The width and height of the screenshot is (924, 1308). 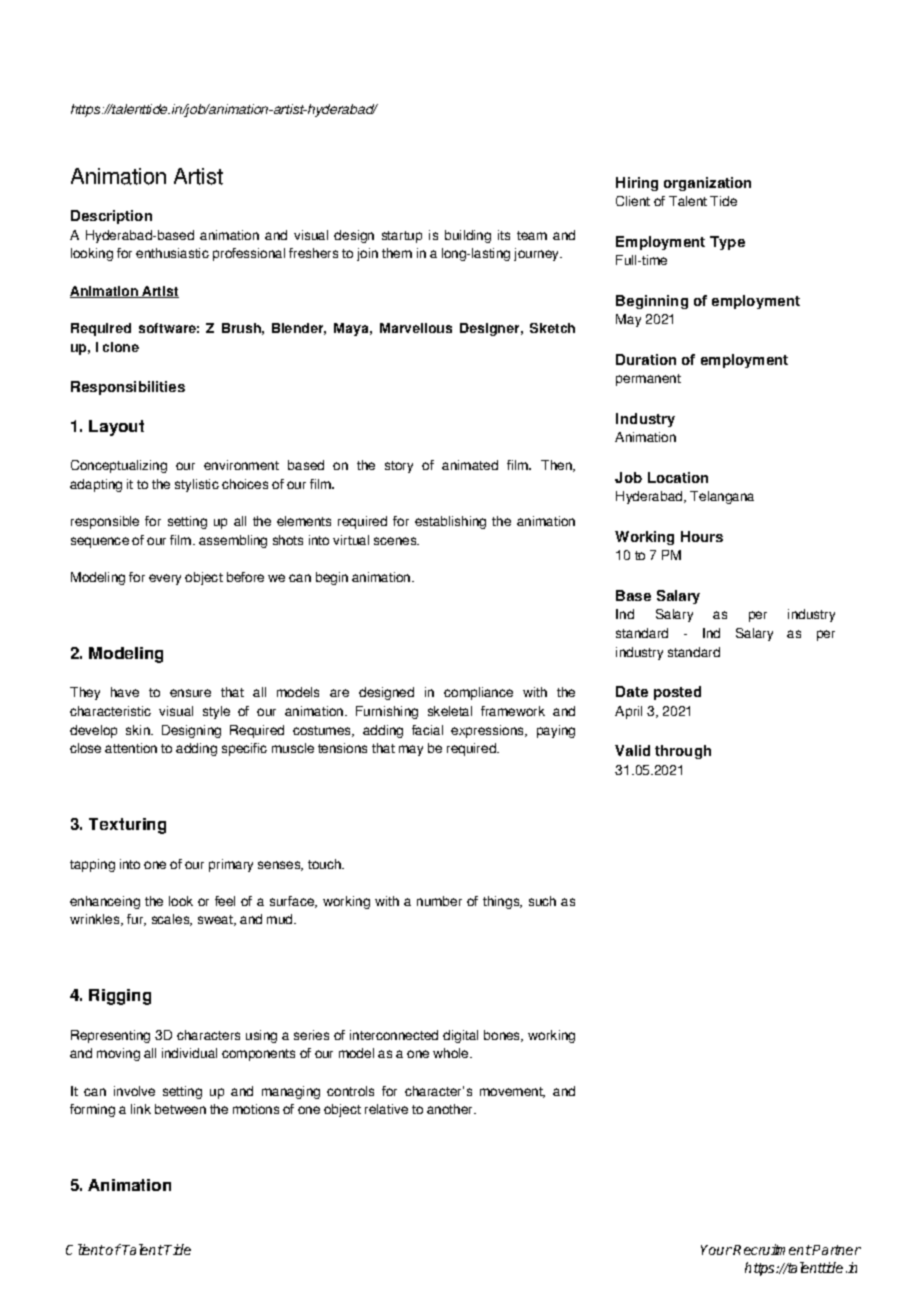 What do you see at coordinates (470, 465) in the screenshot?
I see `animated` at bounding box center [470, 465].
